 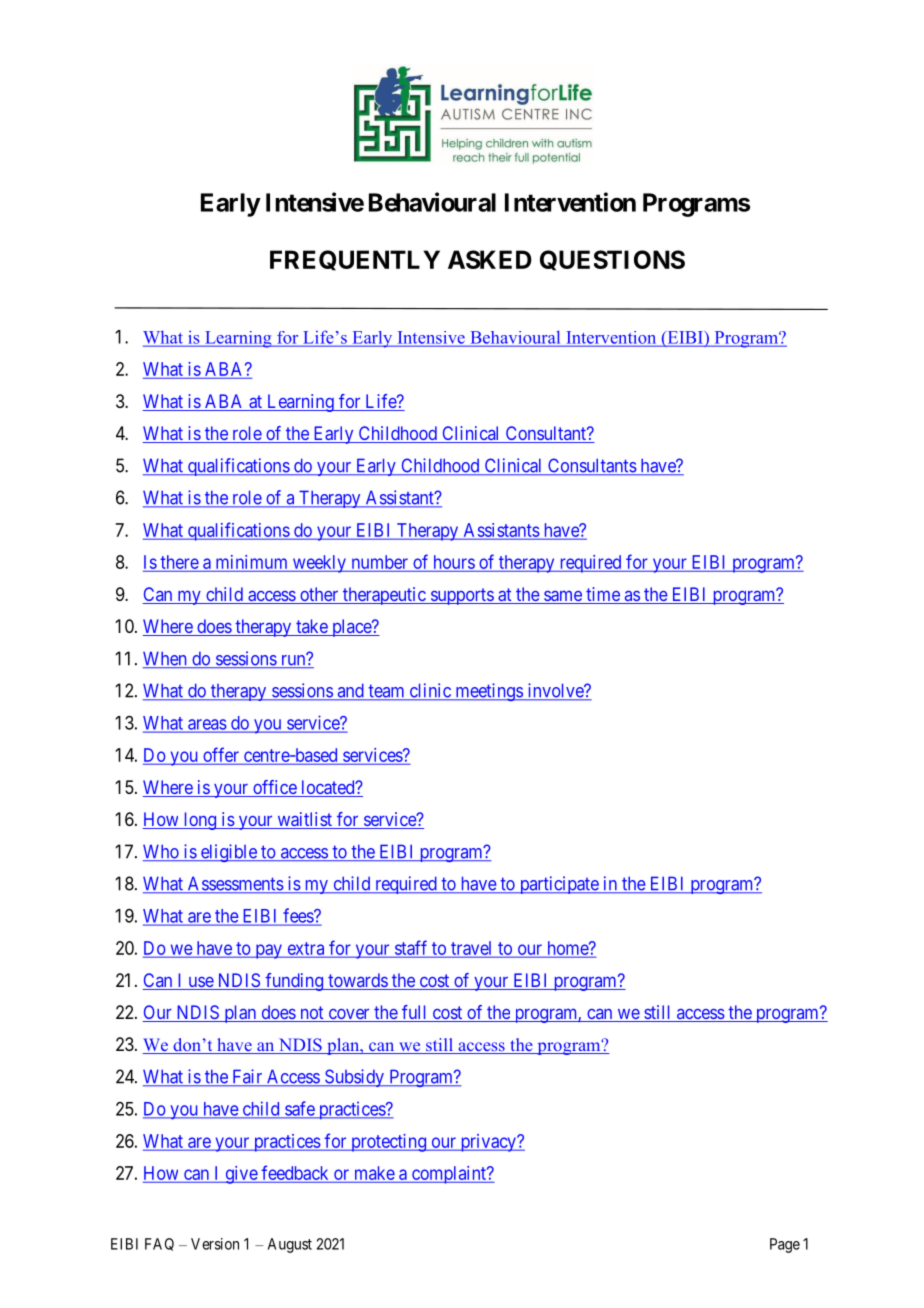 What do you see at coordinates (490, 259) in the screenshot?
I see `ASKED` at bounding box center [490, 259].
